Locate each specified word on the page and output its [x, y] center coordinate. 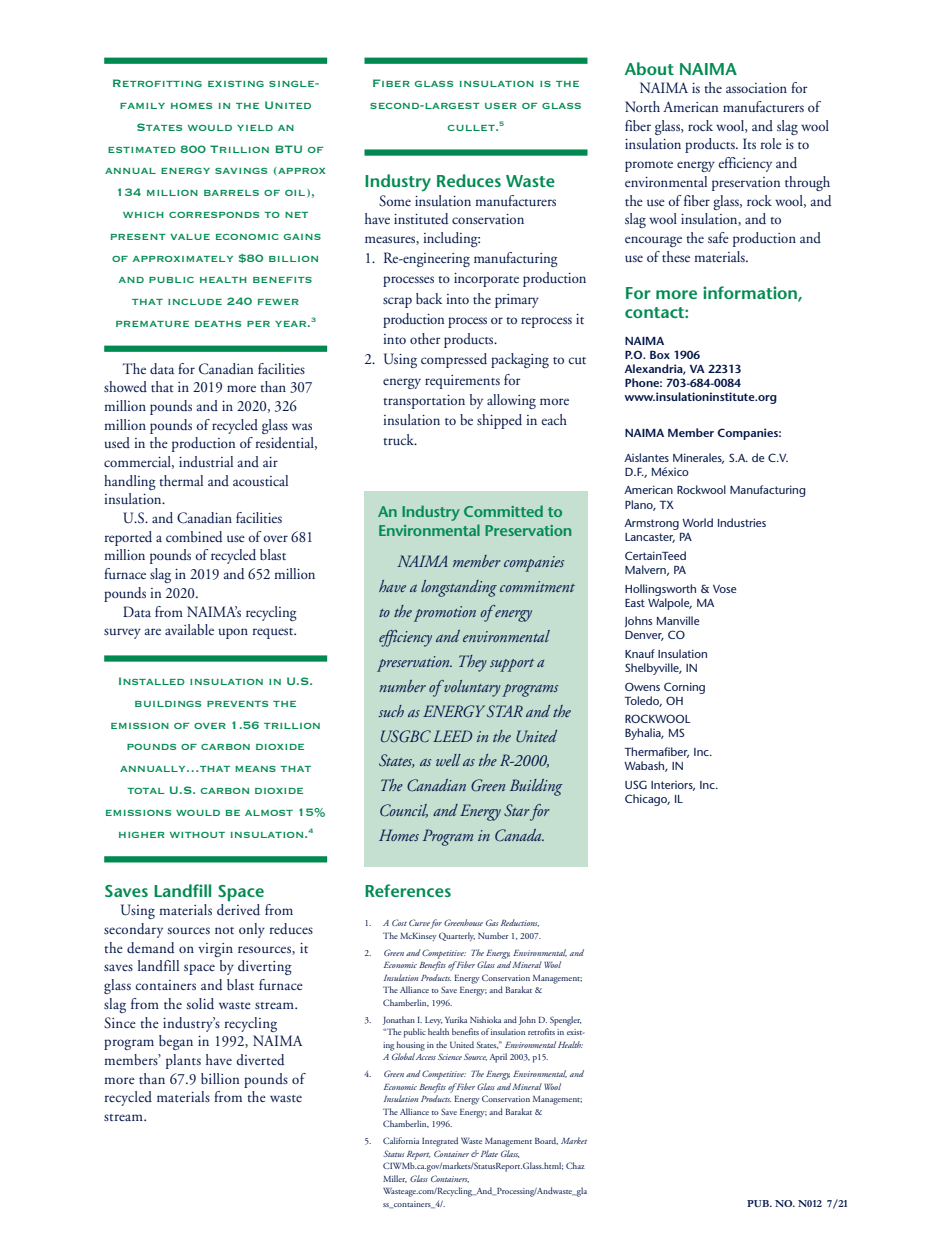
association [756, 88]
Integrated [440, 1142]
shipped [499, 421]
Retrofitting [157, 83]
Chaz [575, 1165]
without [197, 835]
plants [183, 1061]
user [501, 106]
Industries [742, 522]
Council [404, 811]
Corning [684, 688]
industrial [206, 461]
